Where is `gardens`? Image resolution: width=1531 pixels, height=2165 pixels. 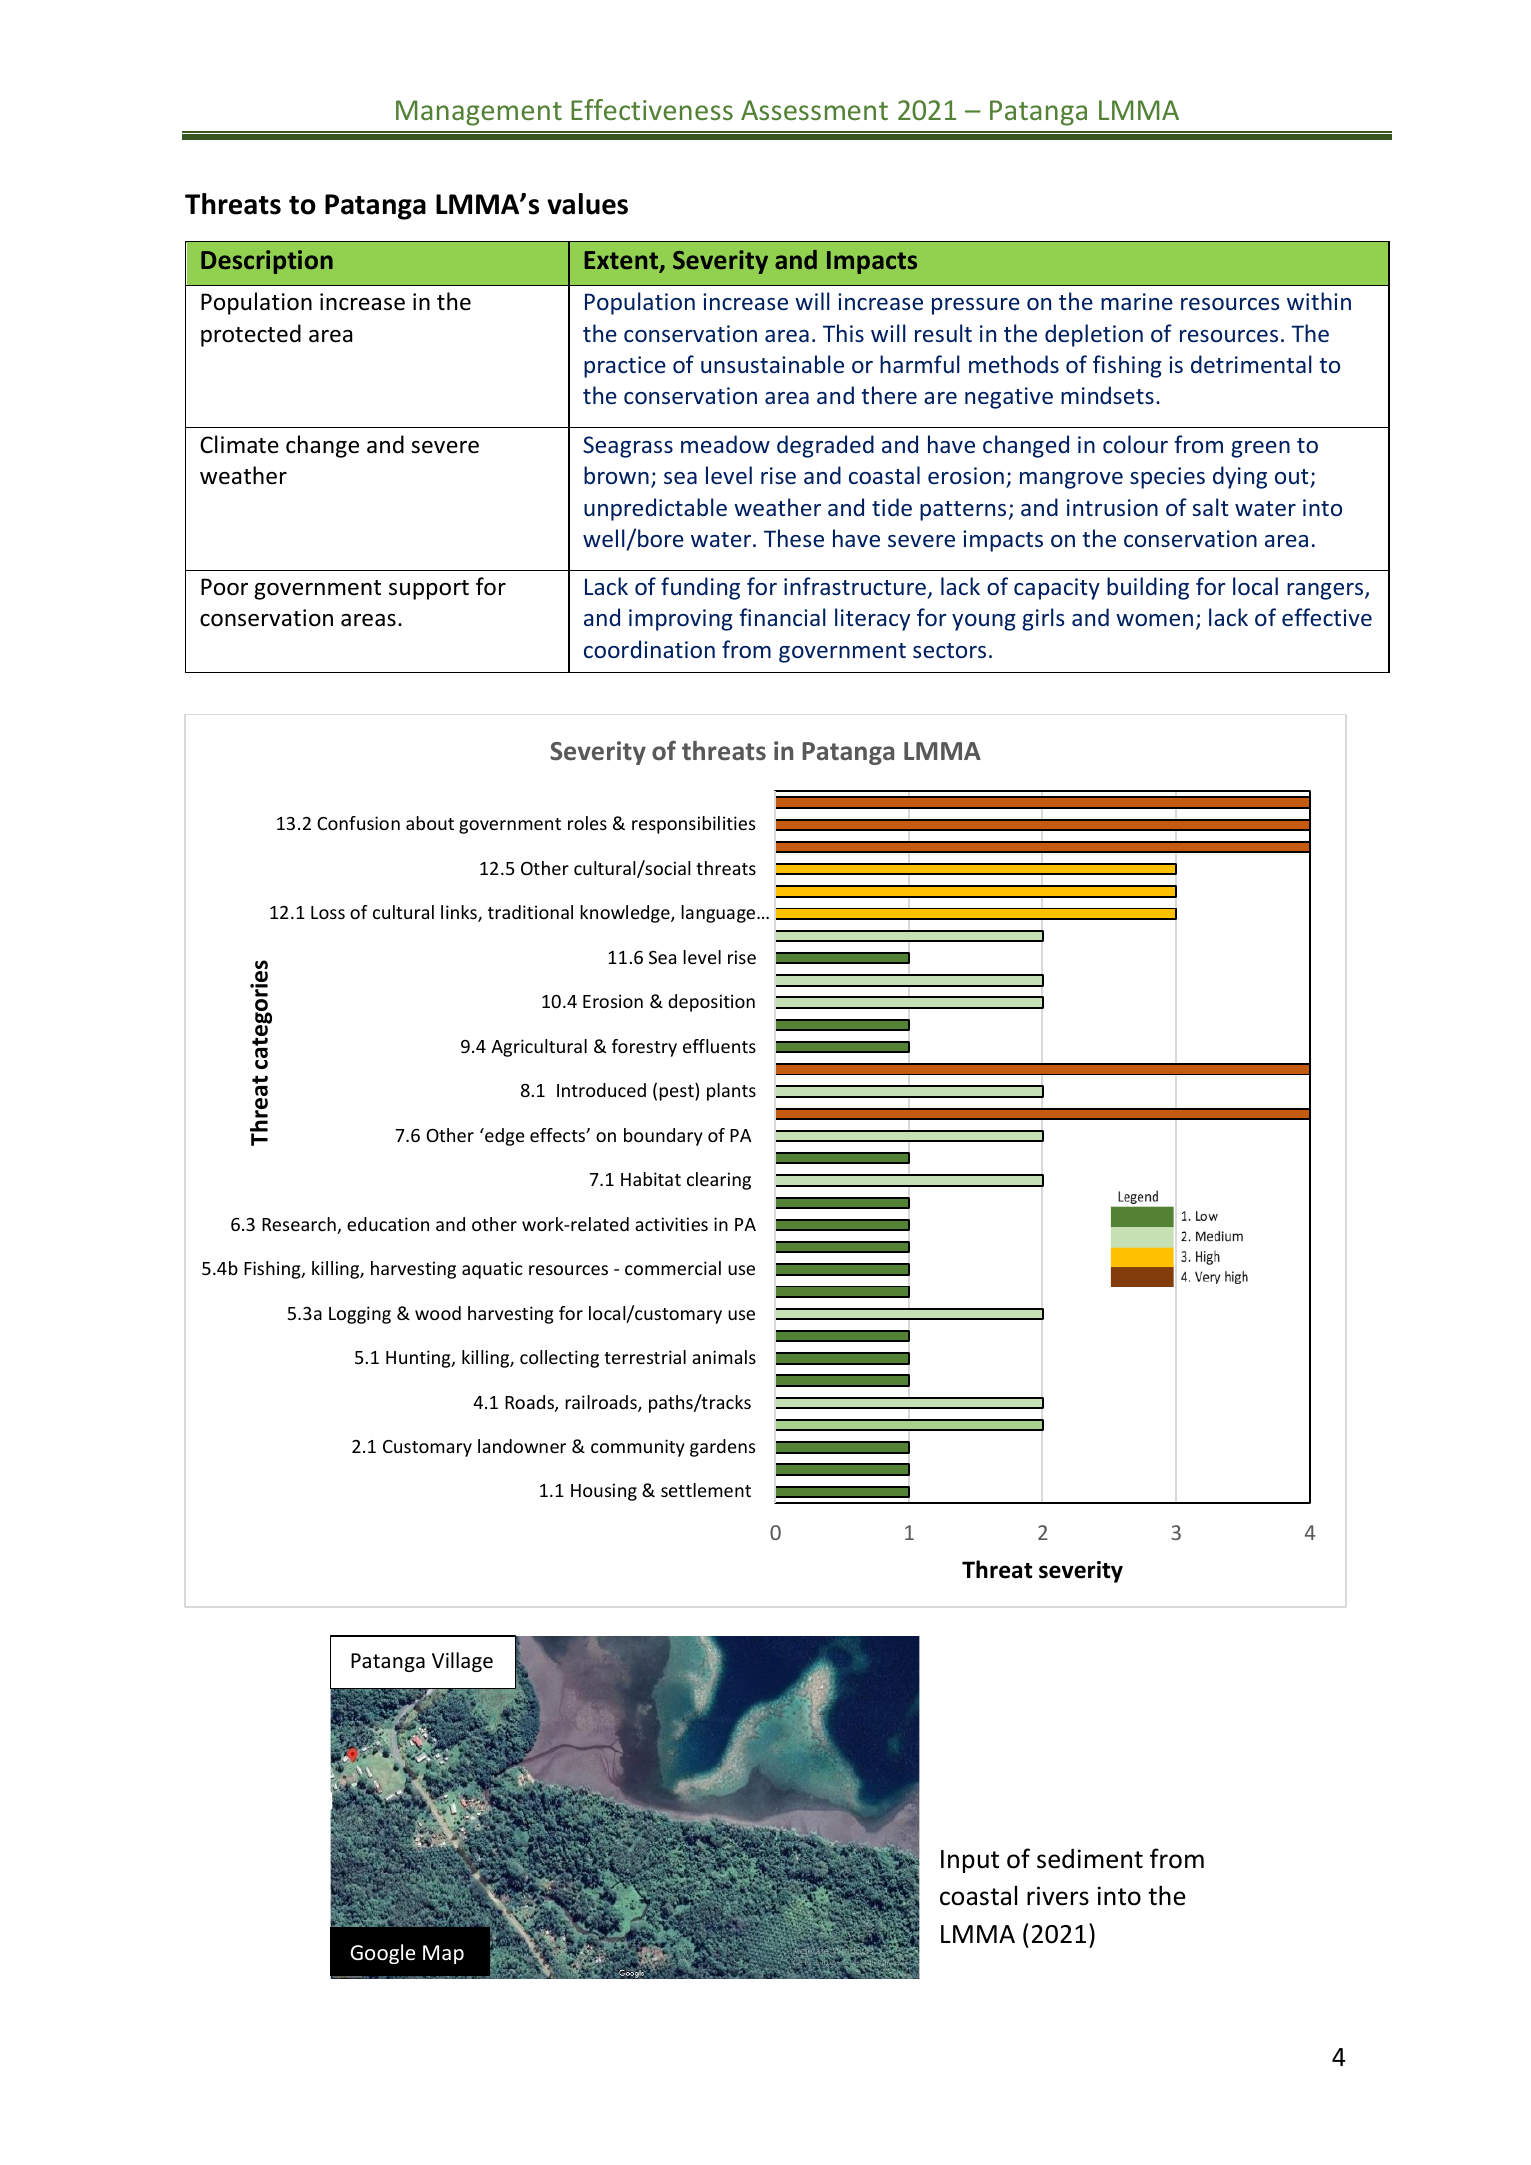
gardens is located at coordinates (722, 1448).
